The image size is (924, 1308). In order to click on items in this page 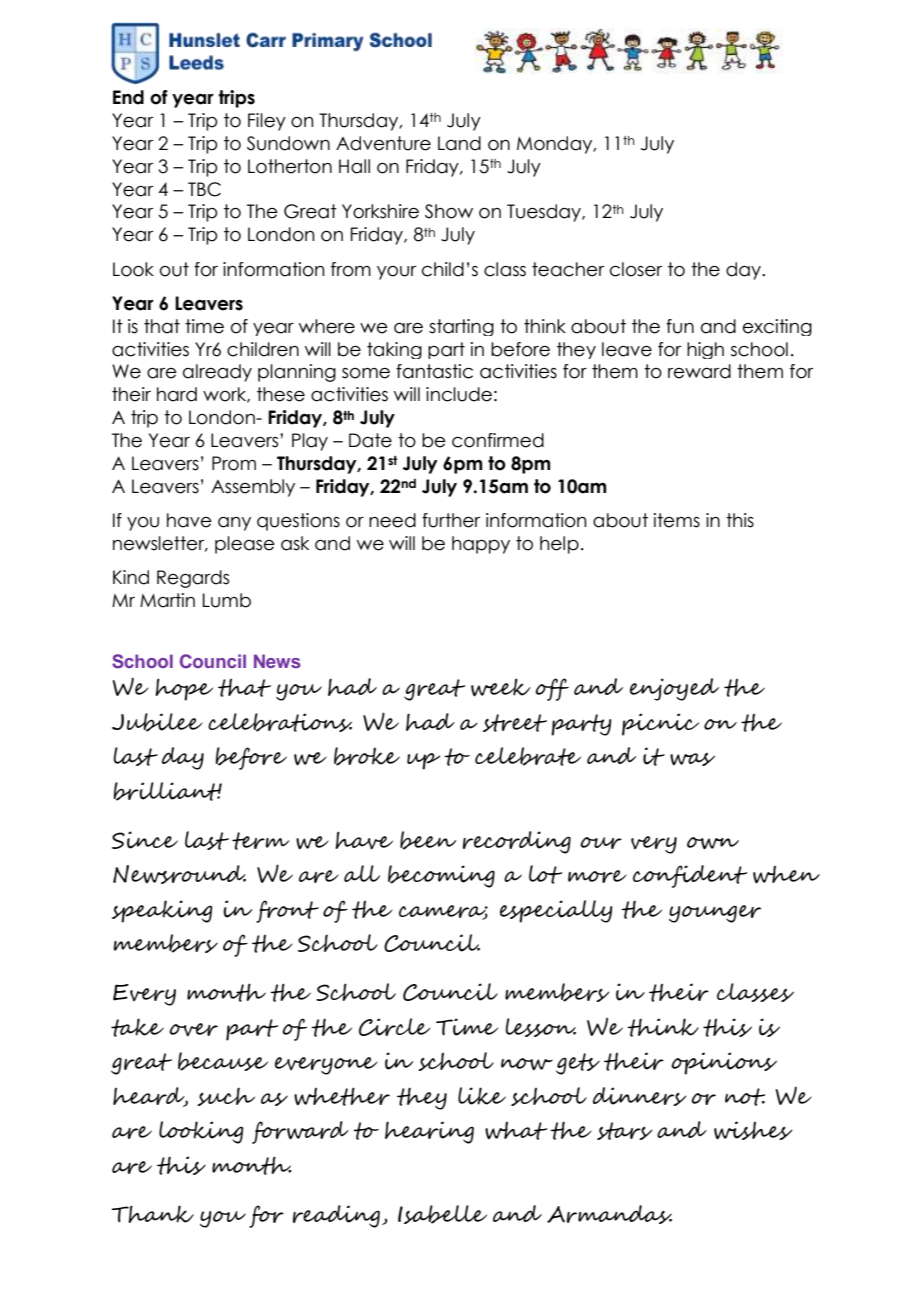, I will do `click(677, 520)`.
